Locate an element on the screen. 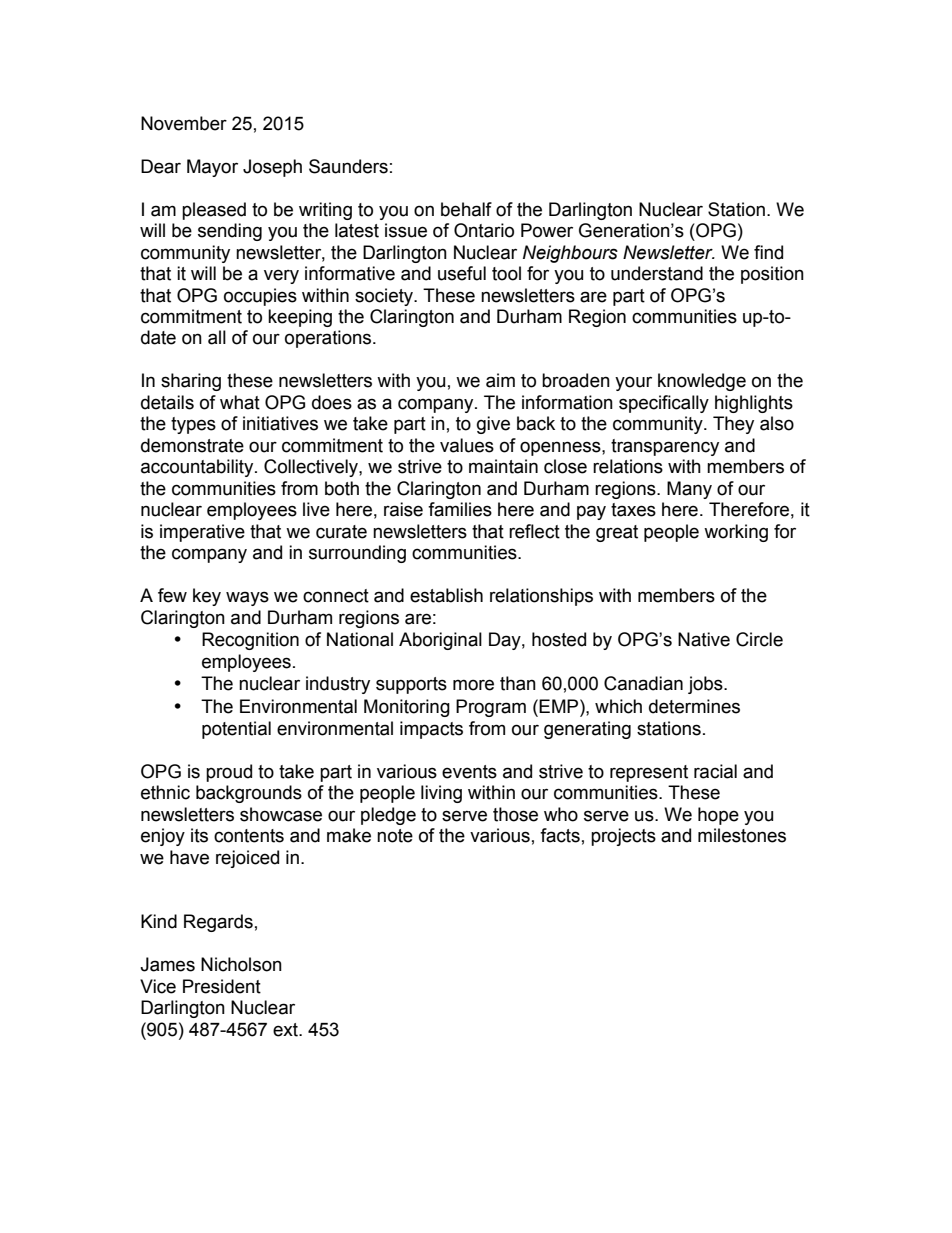 The image size is (952, 1233). establish is located at coordinates (446, 595).
